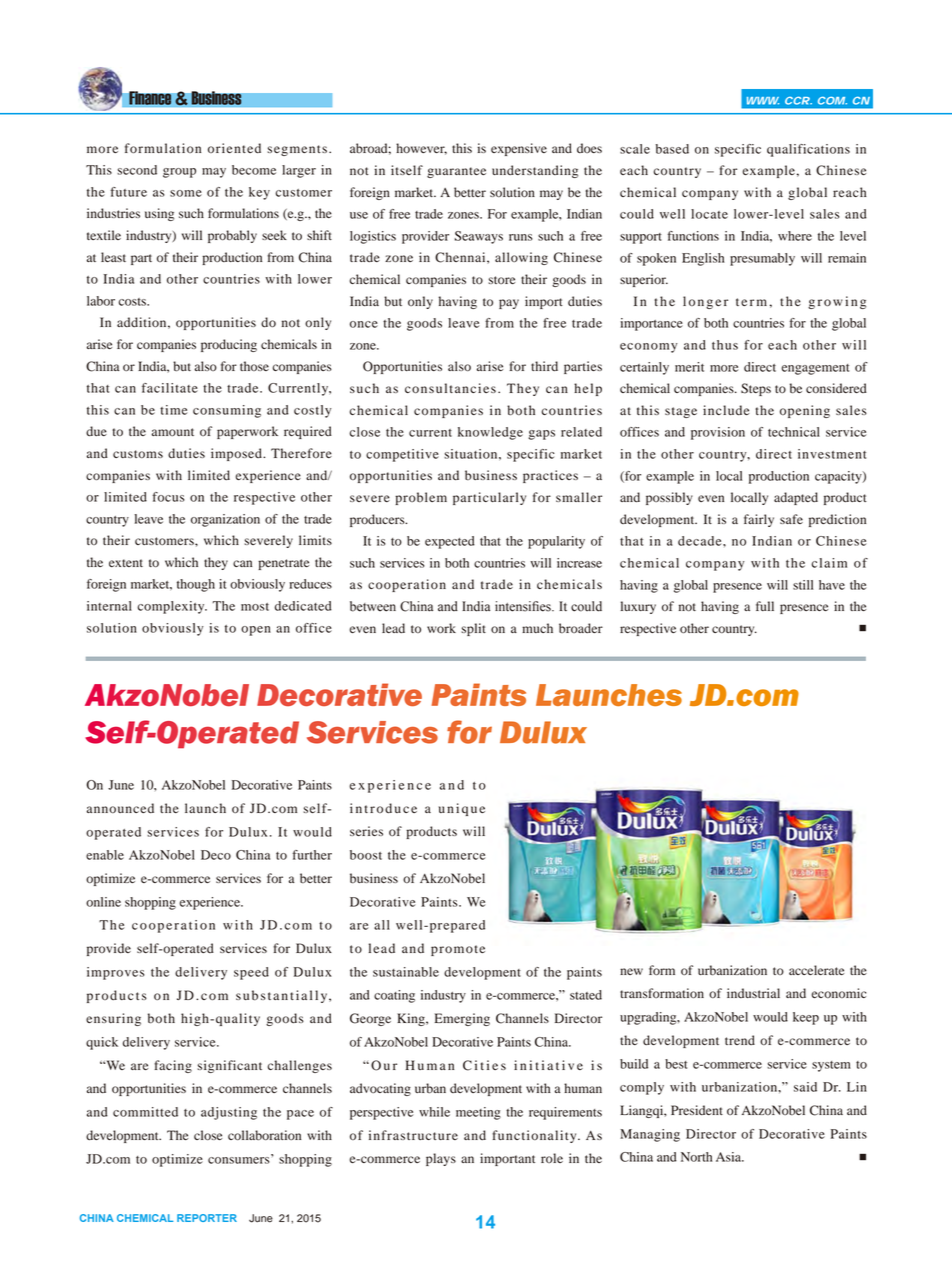  I want to click on REPORTER, so click(207, 1218).
